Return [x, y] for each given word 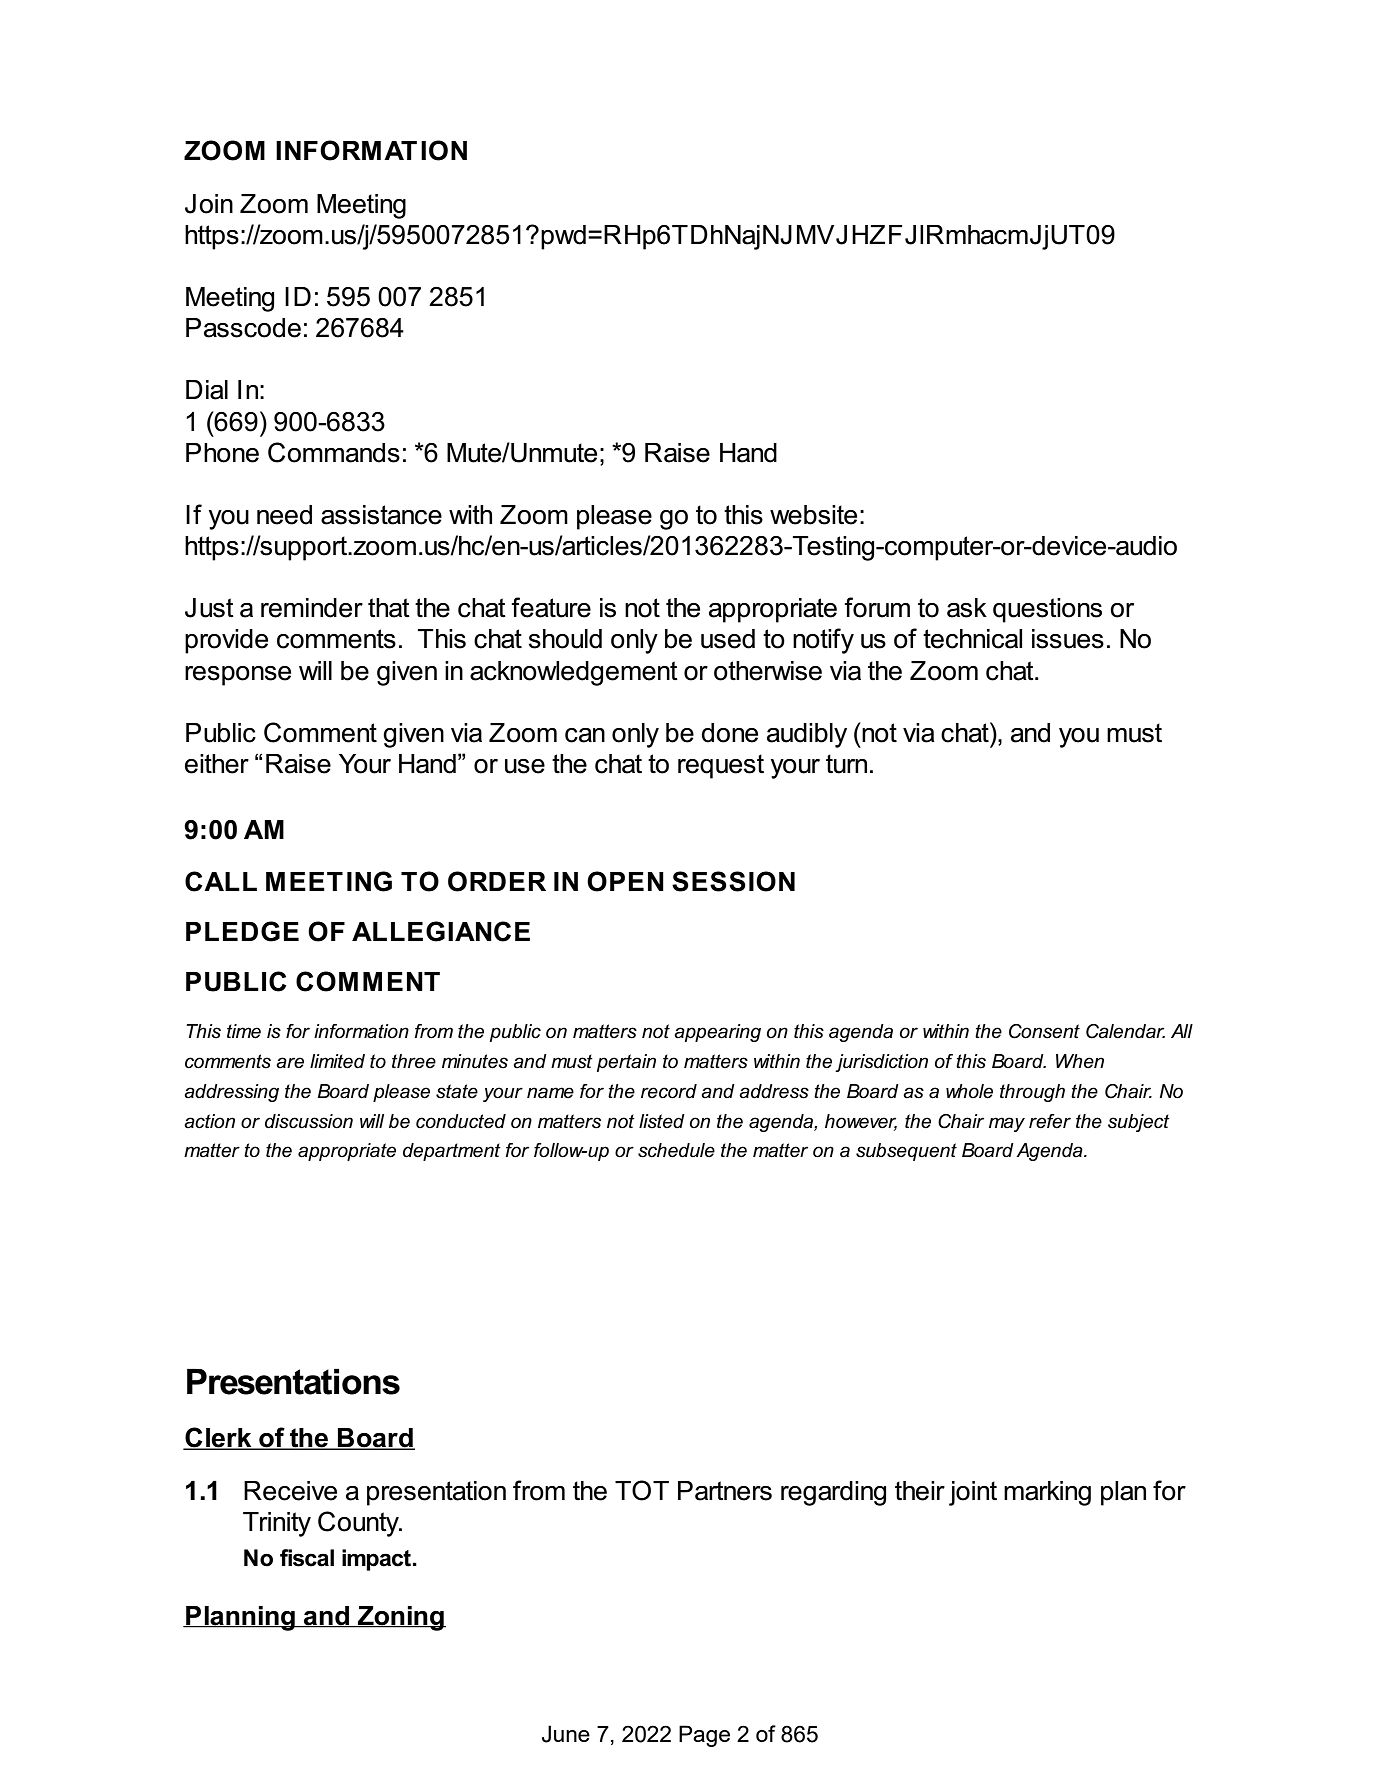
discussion [309, 1121]
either [217, 764]
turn [846, 764]
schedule [676, 1150]
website [813, 515]
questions [1047, 610]
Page [704, 1736]
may [1007, 1124]
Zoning [401, 1618]
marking [1047, 1493]
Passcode [243, 328]
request [721, 766]
